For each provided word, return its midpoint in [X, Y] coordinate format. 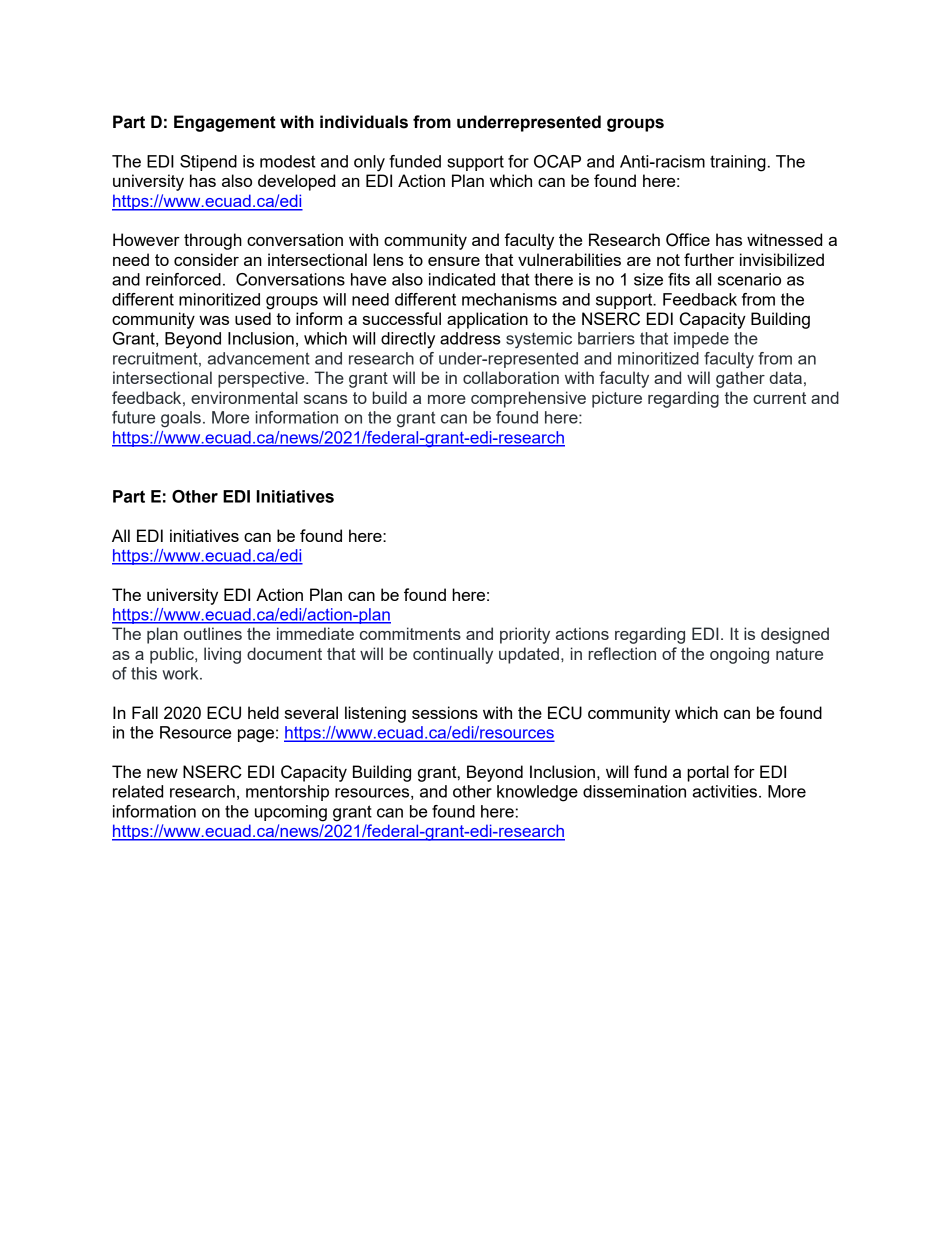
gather [740, 379]
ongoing [739, 655]
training [738, 163]
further [709, 259]
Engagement [225, 123]
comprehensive [528, 399]
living [222, 655]
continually [453, 655]
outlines [213, 633]
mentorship [287, 793]
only [369, 163]
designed [795, 635]
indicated [462, 279]
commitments [410, 633]
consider [206, 259]
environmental [244, 397]
